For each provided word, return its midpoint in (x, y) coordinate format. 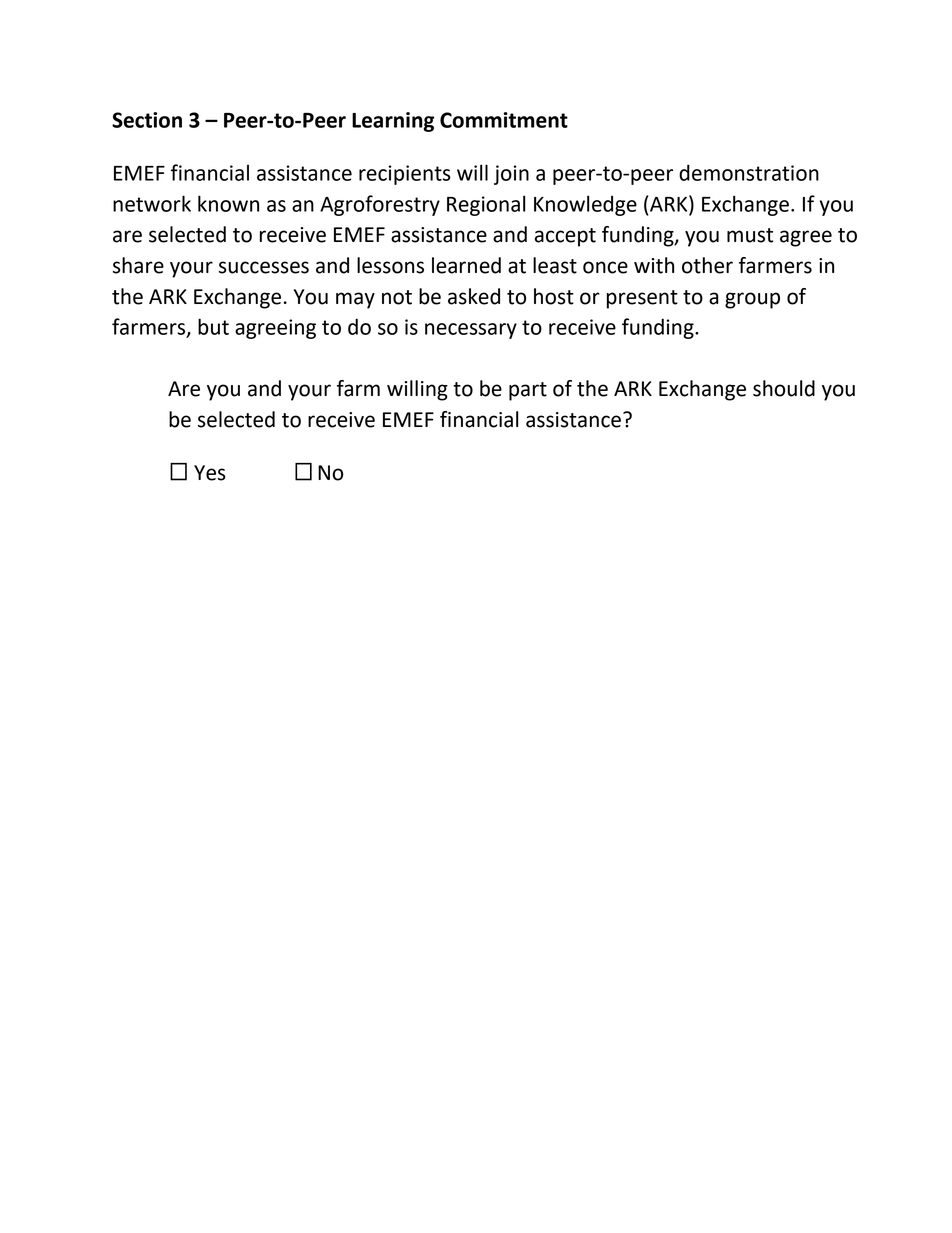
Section (147, 120)
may (355, 300)
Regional (486, 205)
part (528, 391)
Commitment (504, 120)
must (750, 235)
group (752, 300)
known (228, 203)
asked (474, 296)
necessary (471, 331)
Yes (210, 473)
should (784, 388)
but (213, 326)
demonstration (749, 172)
